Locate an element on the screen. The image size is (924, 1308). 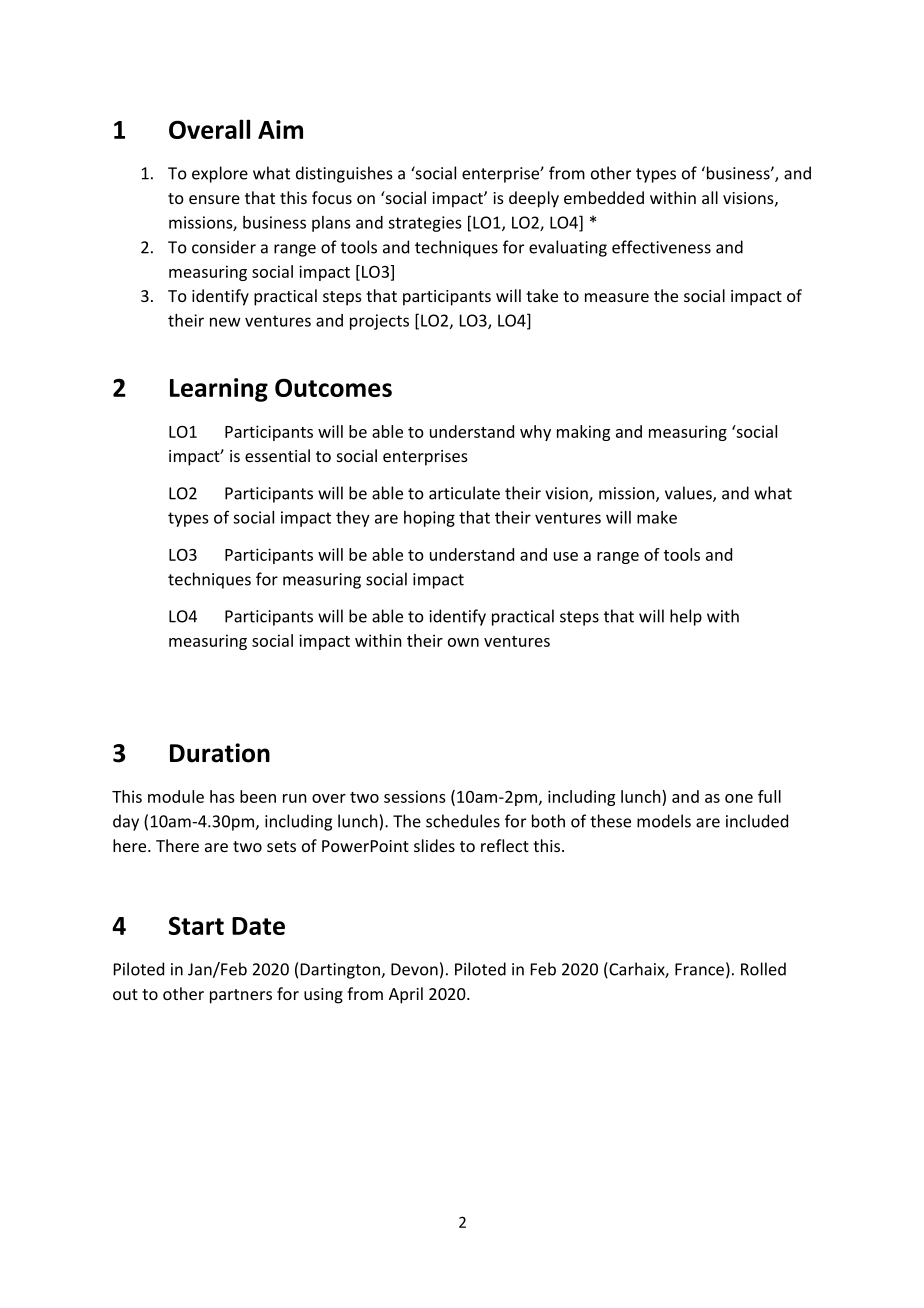
Devon is located at coordinates (414, 969).
